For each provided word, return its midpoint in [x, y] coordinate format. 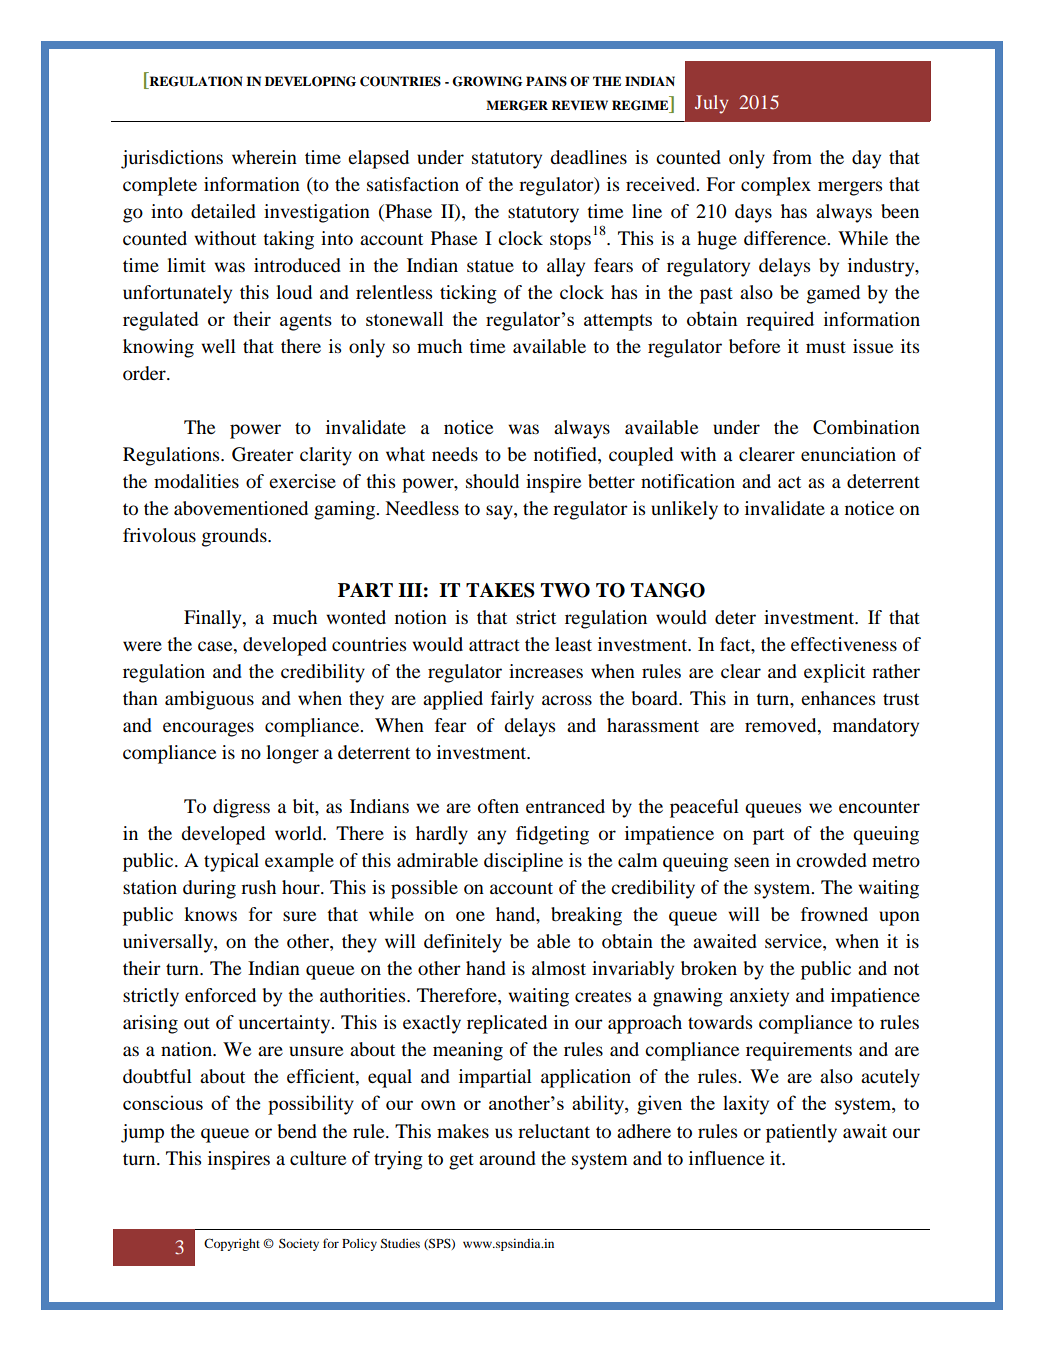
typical [231, 862]
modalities [196, 481]
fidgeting [552, 835]
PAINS [546, 81]
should [492, 481]
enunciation [848, 454]
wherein [264, 157]
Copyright [232, 1244]
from [792, 157]
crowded [831, 860]
